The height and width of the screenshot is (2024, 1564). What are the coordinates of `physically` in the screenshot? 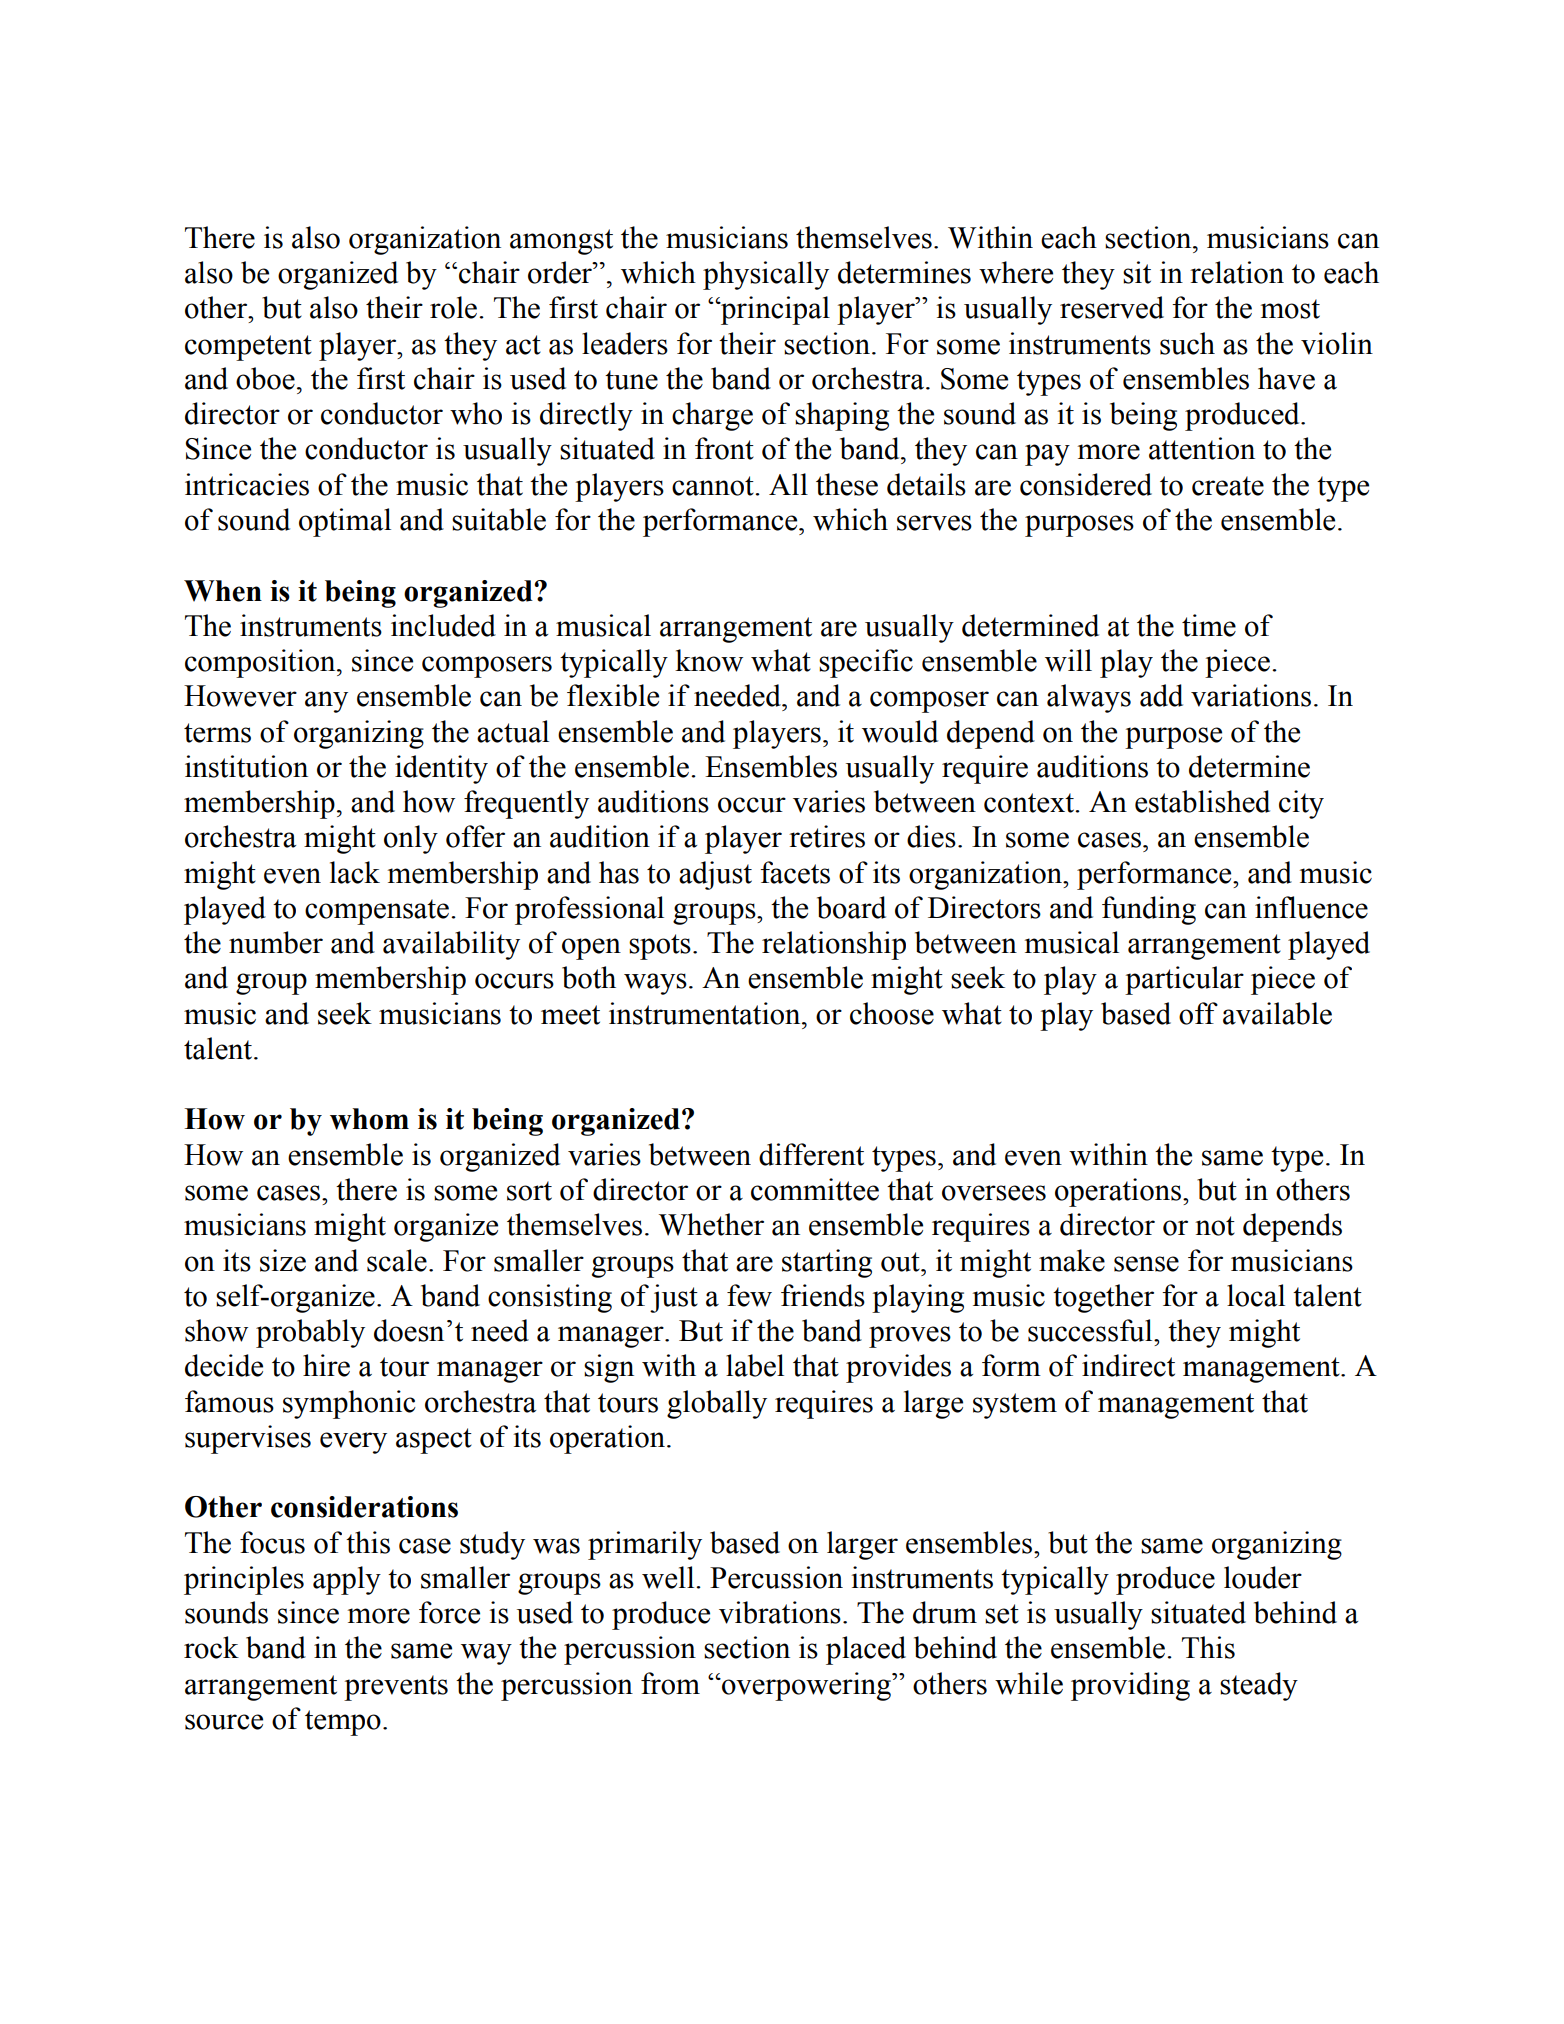 It's located at (766, 275).
